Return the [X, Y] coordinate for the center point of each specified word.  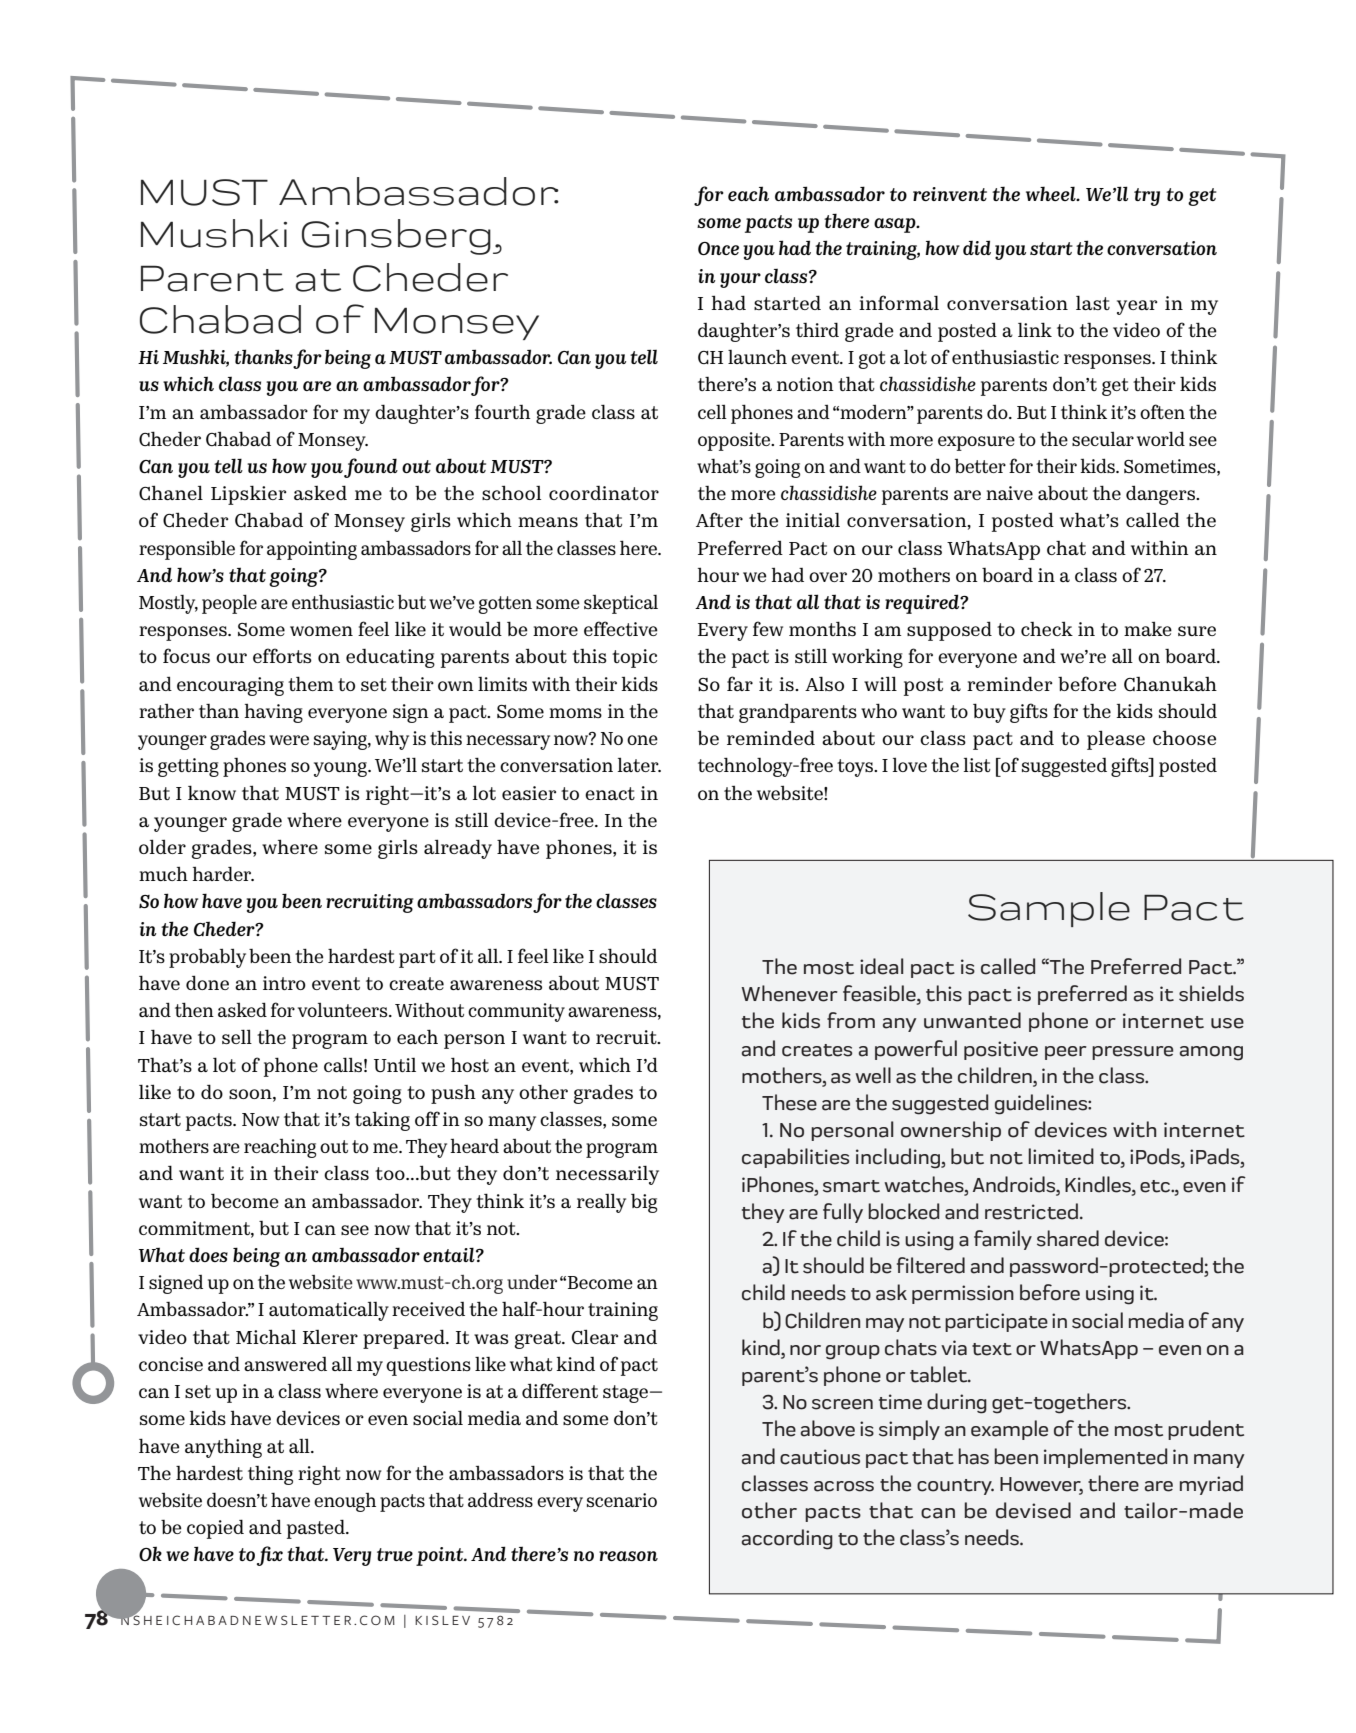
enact [610, 793]
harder [223, 873]
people [229, 604]
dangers [1161, 495]
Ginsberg [396, 237]
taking [382, 1121]
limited [1061, 1156]
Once [718, 248]
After [719, 519]
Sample [1049, 909]
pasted [317, 1529]
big [644, 1203]
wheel [1052, 193]
